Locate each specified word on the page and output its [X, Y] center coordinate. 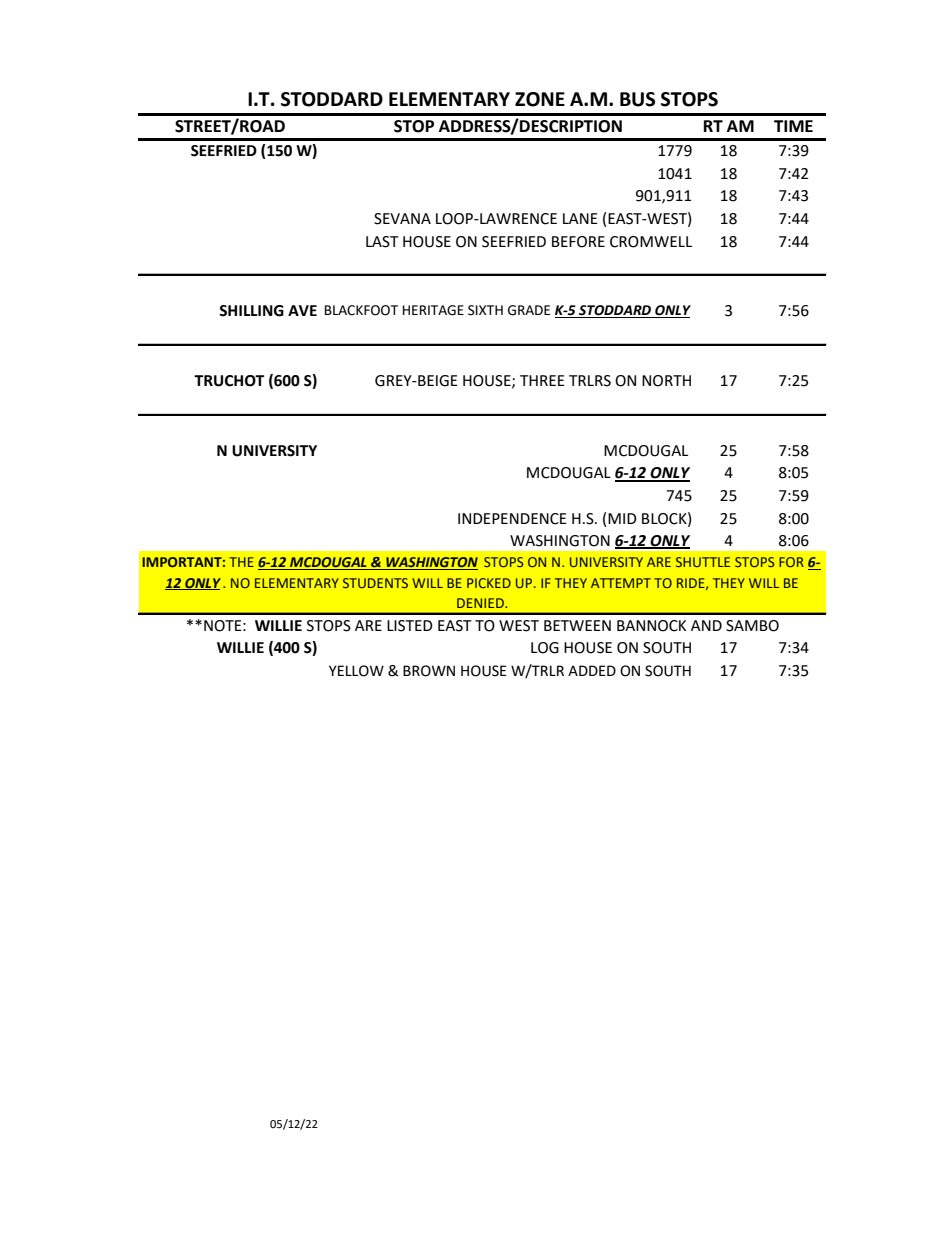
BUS [637, 99]
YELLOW [356, 671]
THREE [542, 380]
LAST [382, 242]
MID [622, 518]
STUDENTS [375, 583]
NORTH [666, 381]
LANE [580, 218]
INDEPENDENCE [512, 519]
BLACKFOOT [361, 310]
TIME [793, 126]
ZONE [540, 99]
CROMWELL [651, 242]
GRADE [529, 310]
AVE [302, 310]
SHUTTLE [703, 562]
